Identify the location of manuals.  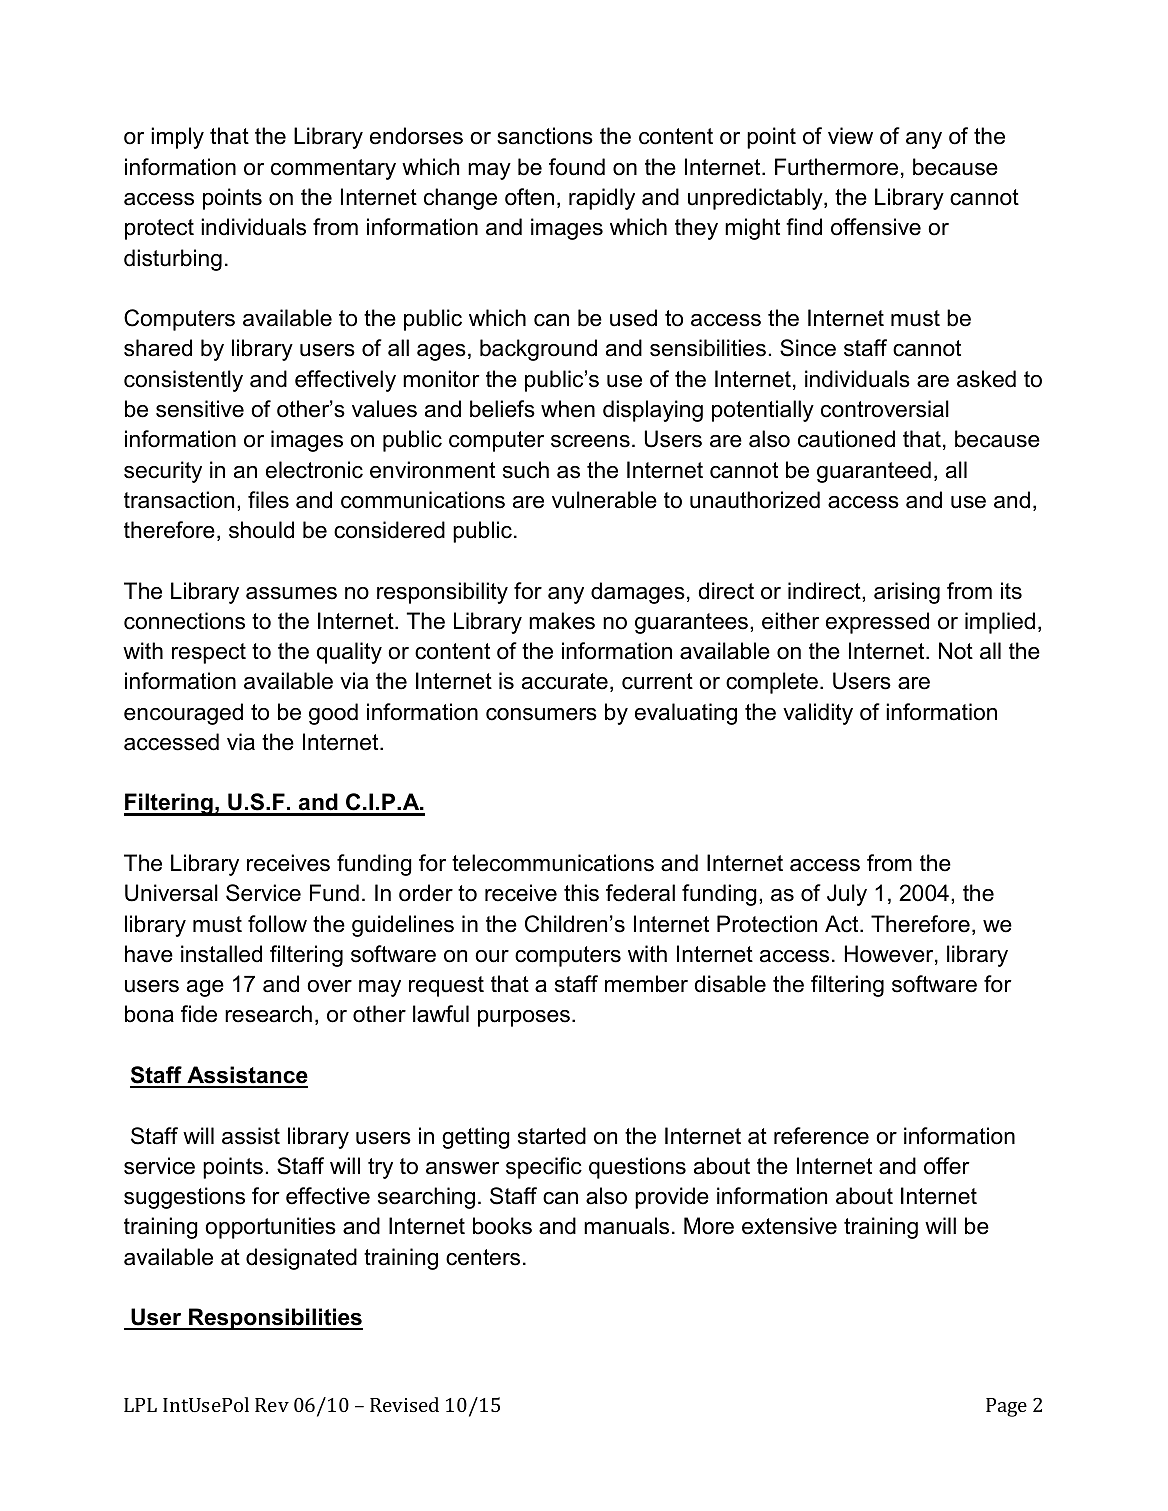
(626, 1226).
